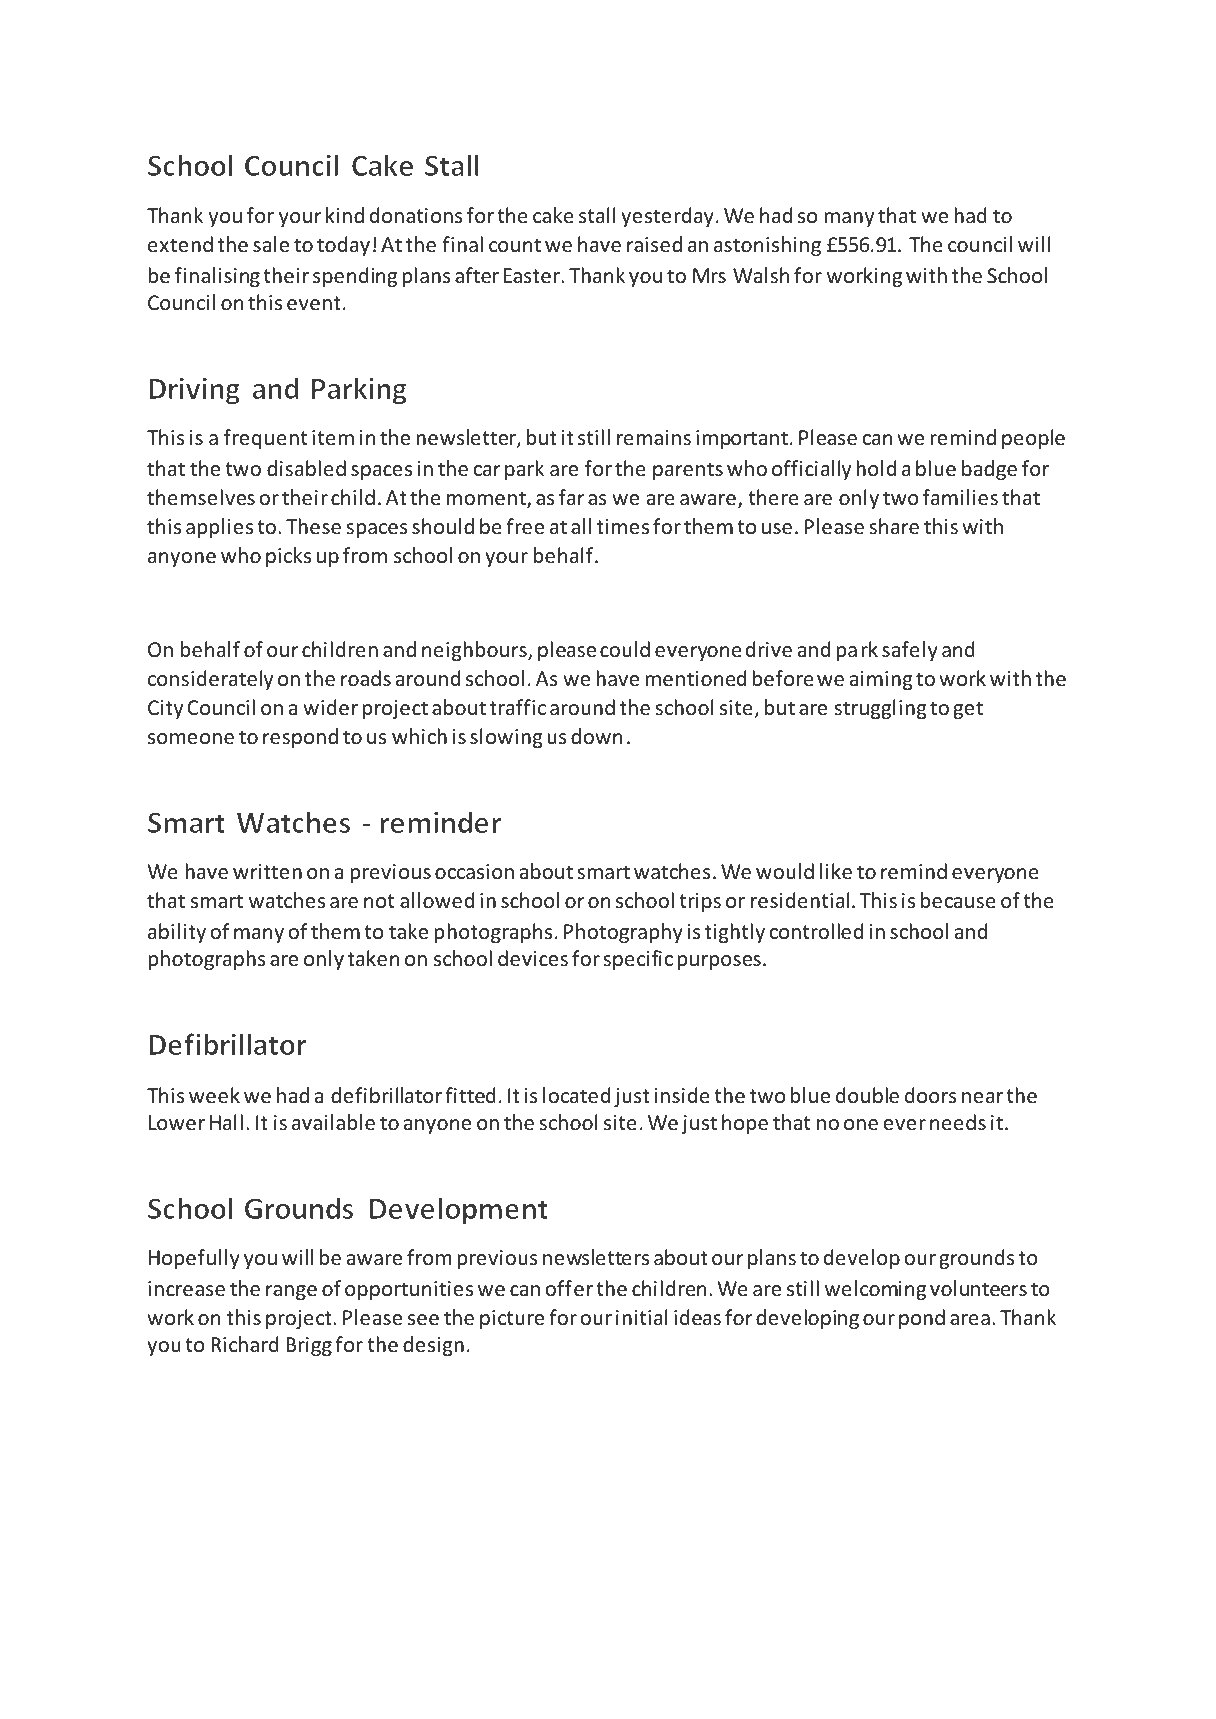  What do you see at coordinates (267, 872) in the screenshot?
I see `written` at bounding box center [267, 872].
